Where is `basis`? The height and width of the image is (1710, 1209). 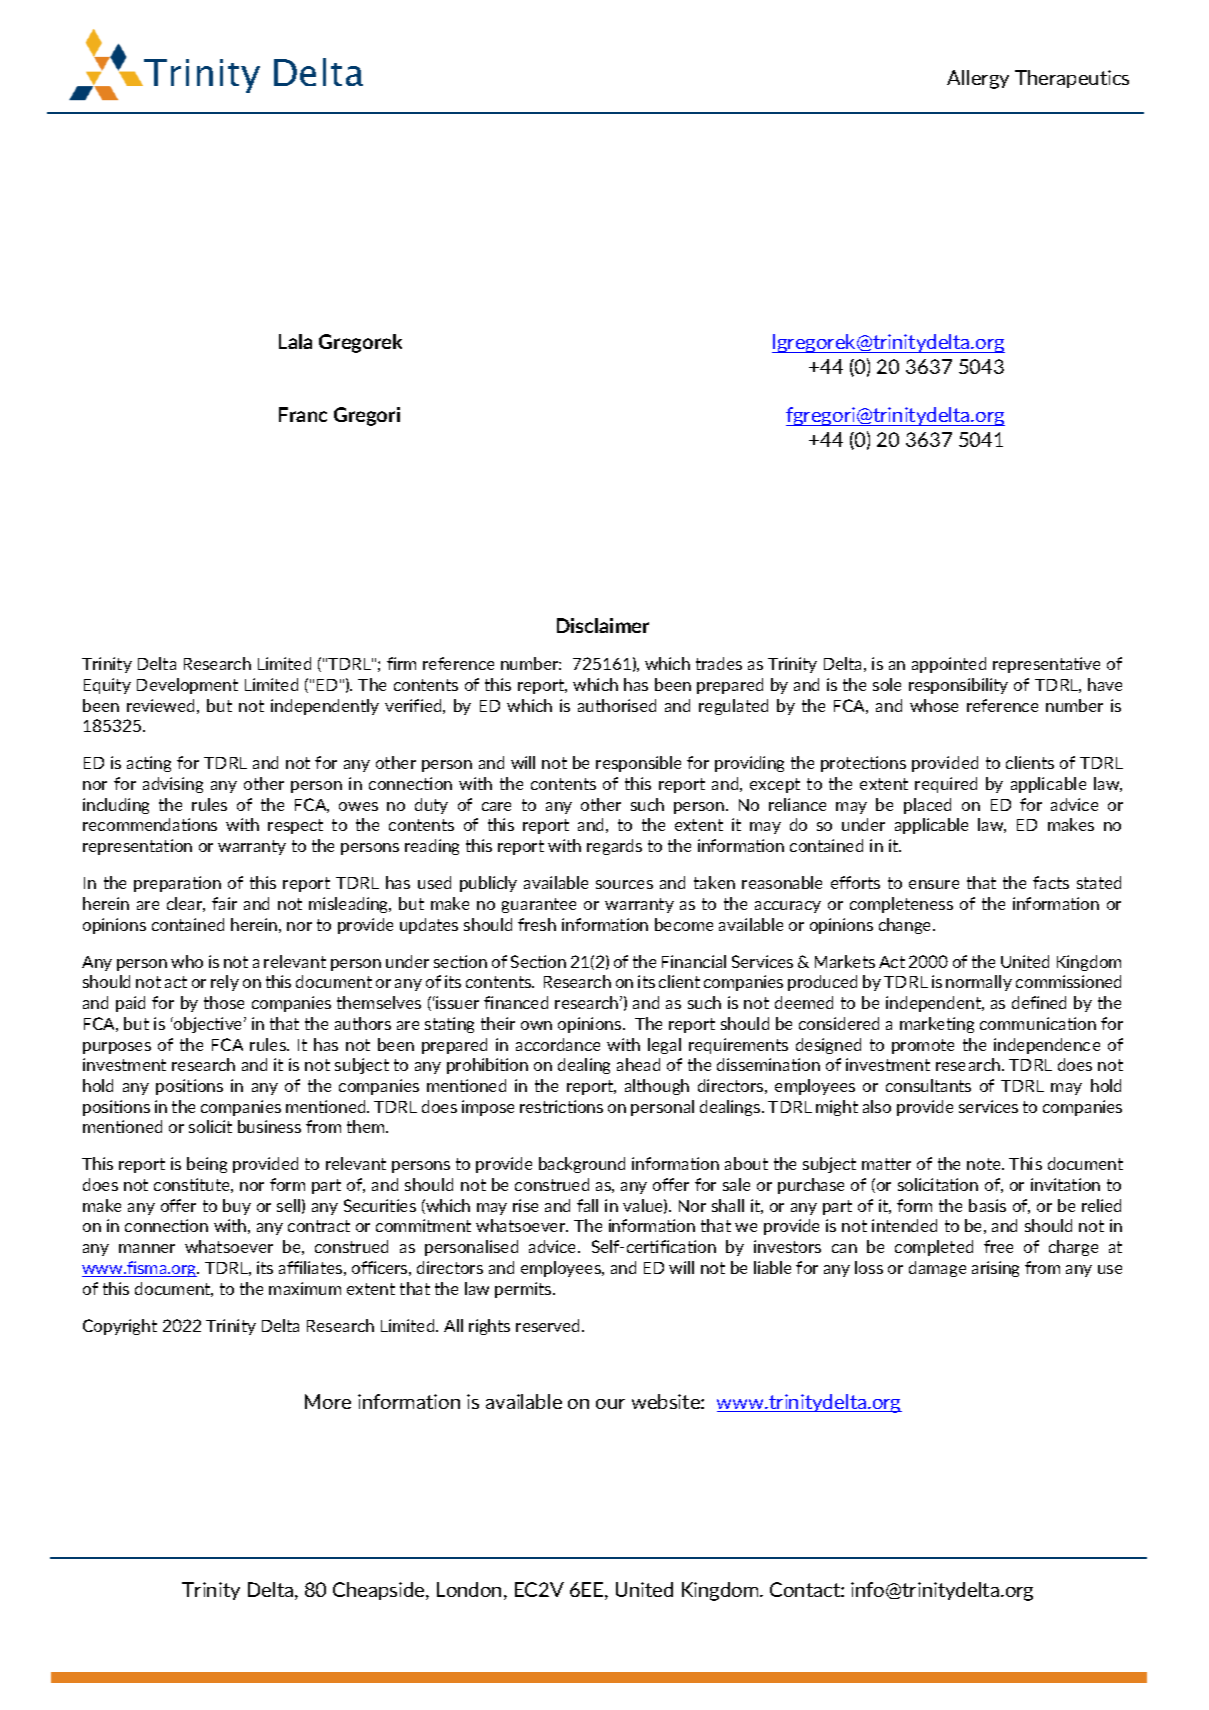
basis is located at coordinates (987, 1205).
